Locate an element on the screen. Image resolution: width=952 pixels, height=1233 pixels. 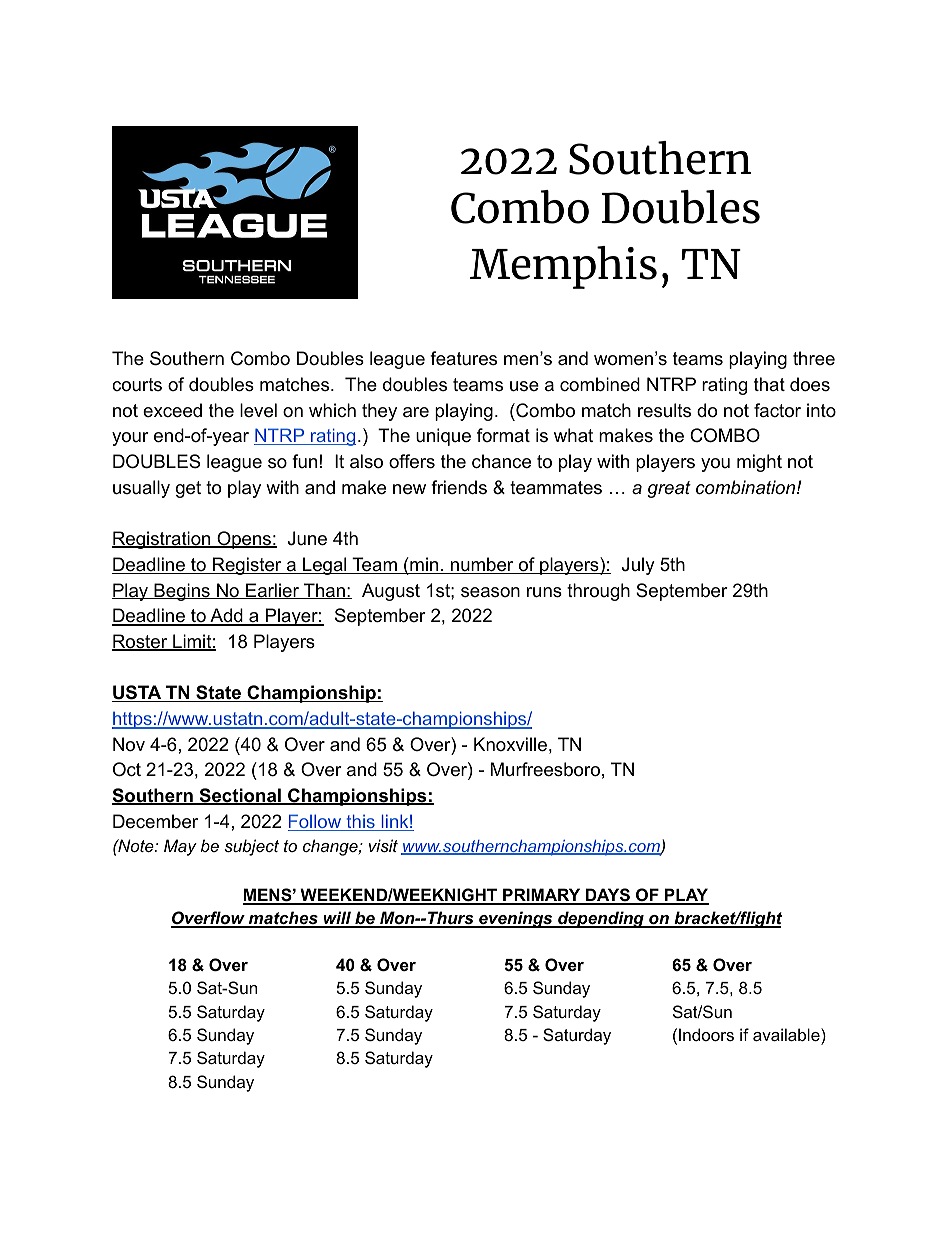
through is located at coordinates (598, 592).
